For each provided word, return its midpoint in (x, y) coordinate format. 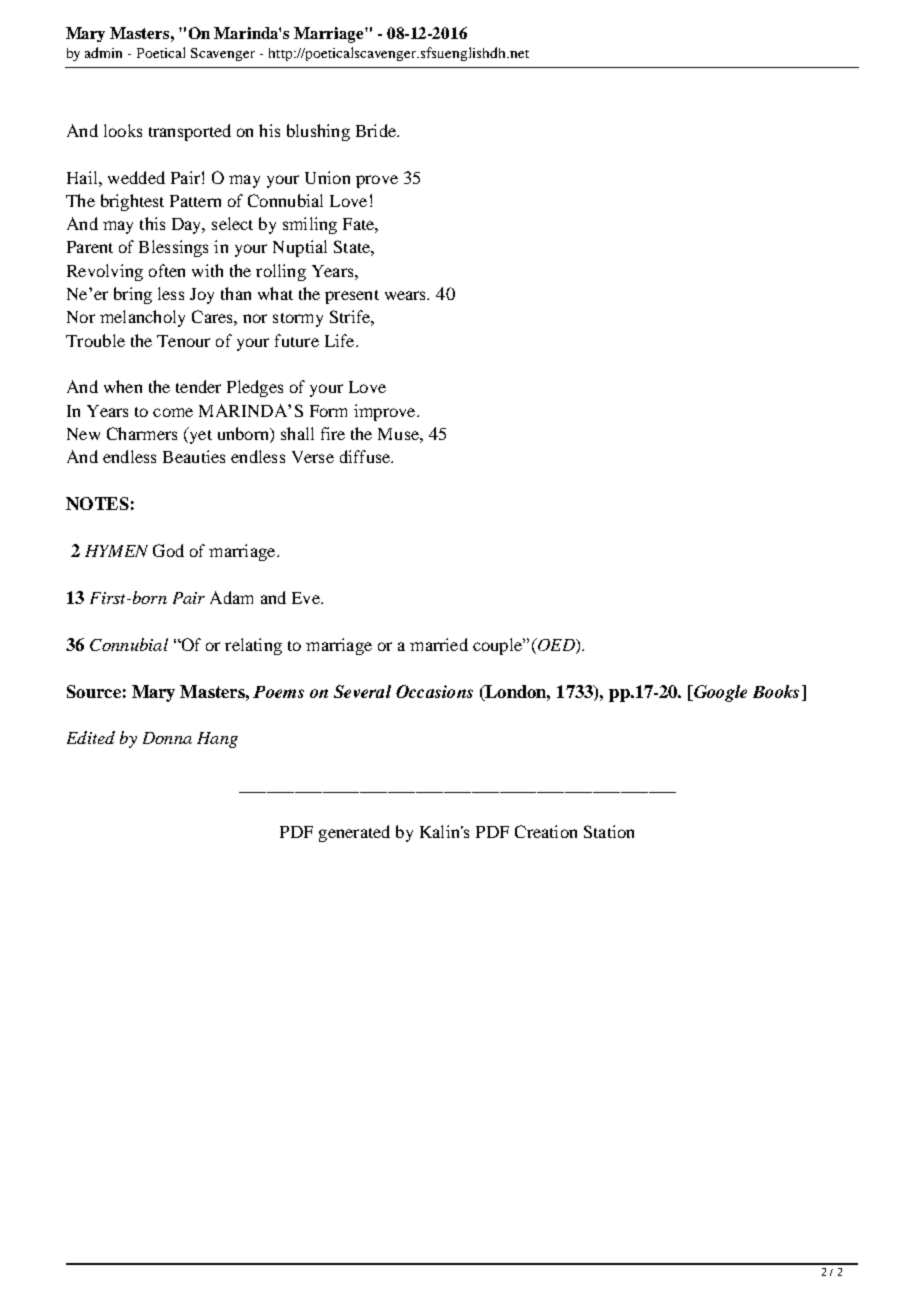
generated (354, 833)
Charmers (142, 433)
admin (103, 52)
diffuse (366, 456)
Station (609, 831)
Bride (377, 130)
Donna (167, 738)
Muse (399, 434)
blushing (318, 132)
